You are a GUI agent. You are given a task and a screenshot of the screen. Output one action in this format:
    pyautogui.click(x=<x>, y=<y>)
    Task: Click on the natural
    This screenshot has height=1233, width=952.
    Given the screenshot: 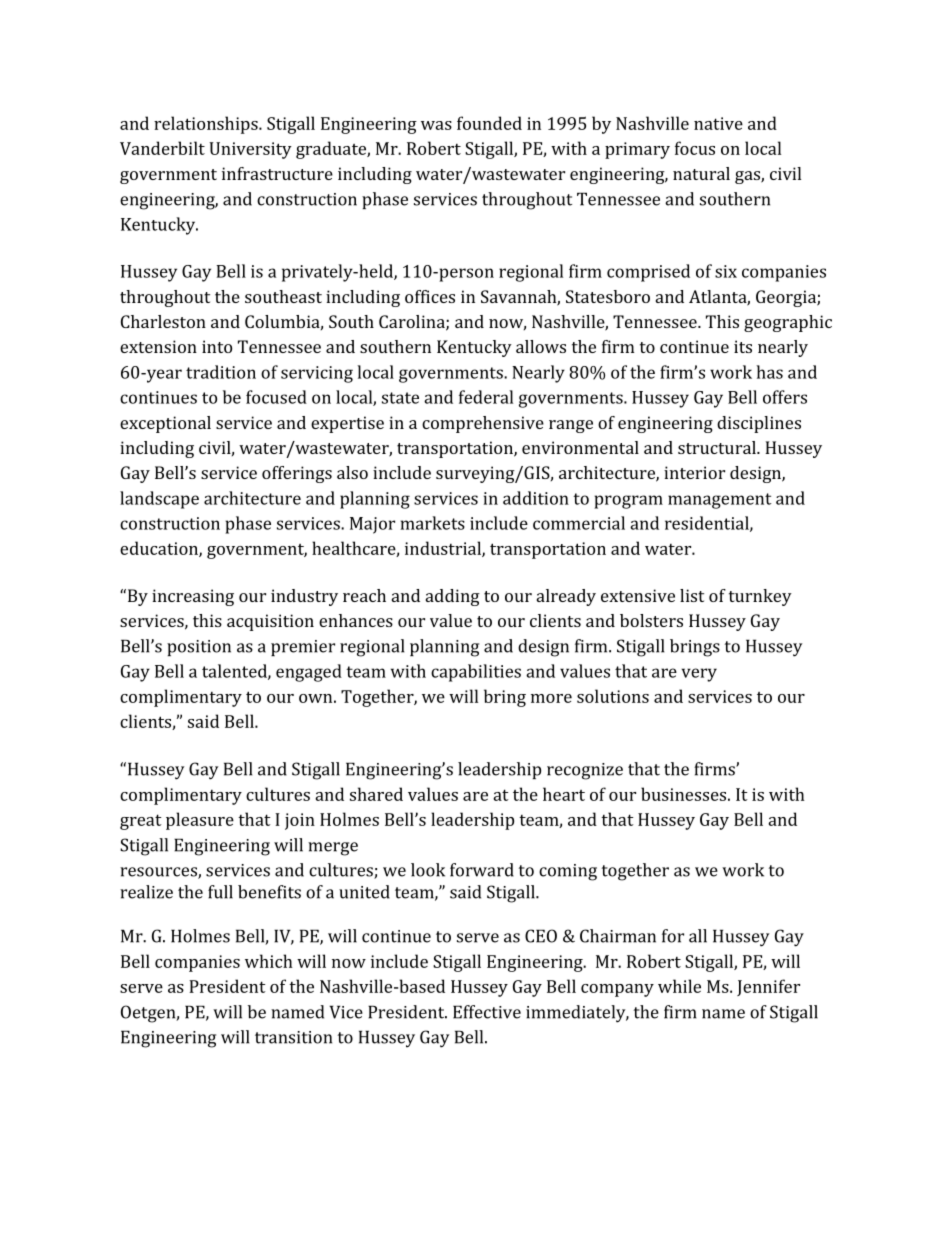 What is the action you would take?
    pyautogui.click(x=701, y=173)
